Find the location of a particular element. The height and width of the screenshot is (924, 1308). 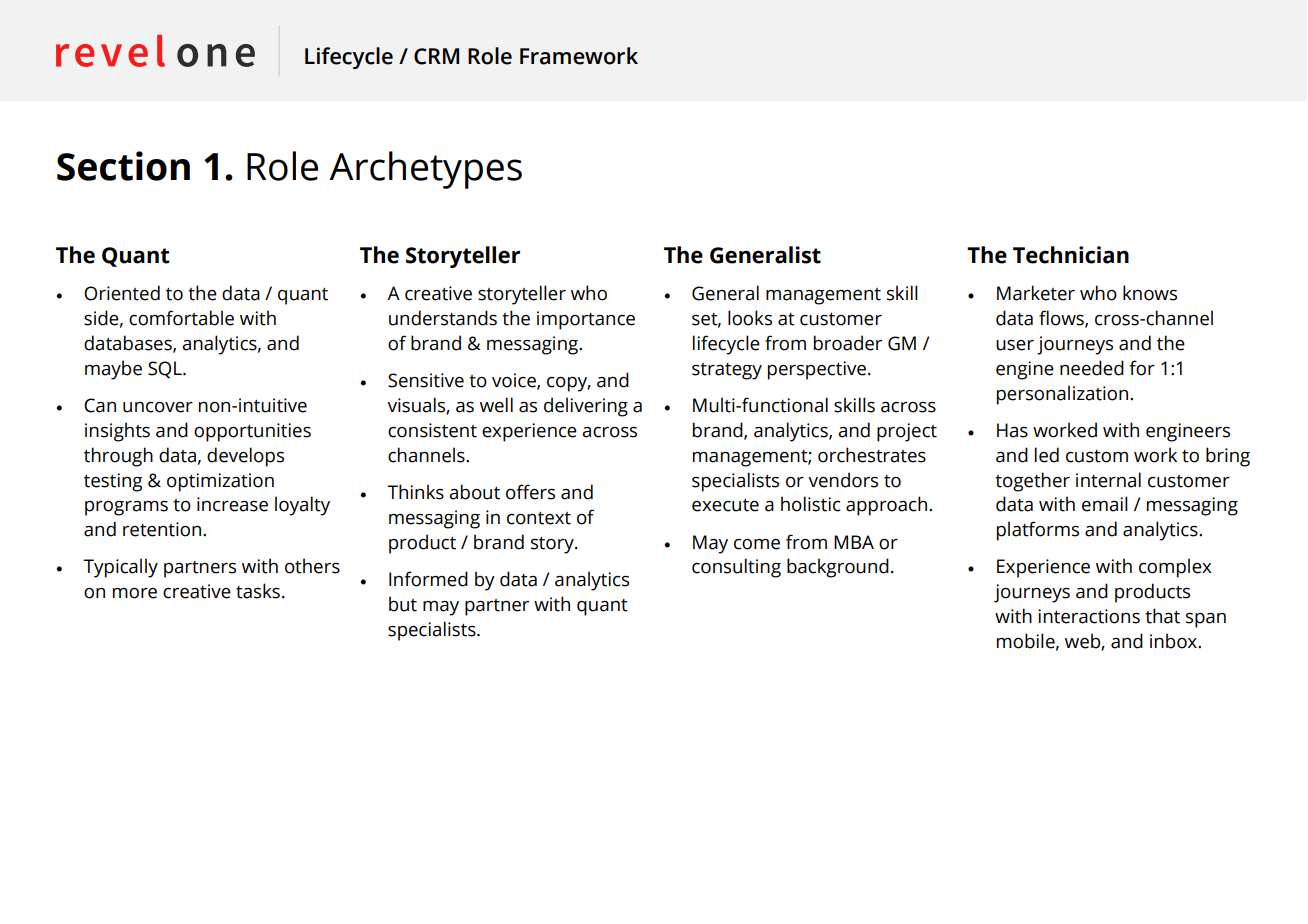

CRM is located at coordinates (436, 56).
